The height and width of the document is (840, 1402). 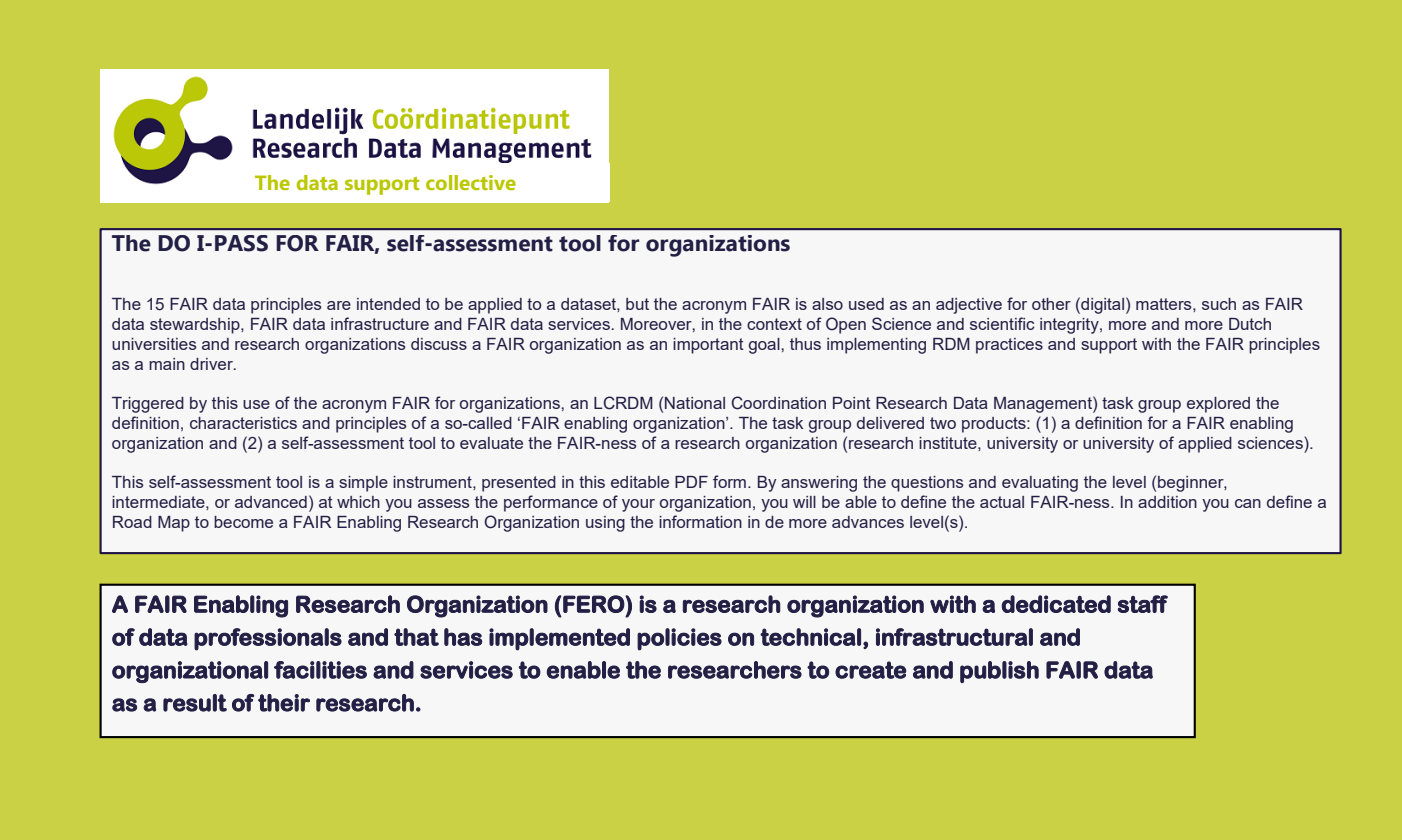 What do you see at coordinates (691, 482) in the document?
I see `PDF` at bounding box center [691, 482].
